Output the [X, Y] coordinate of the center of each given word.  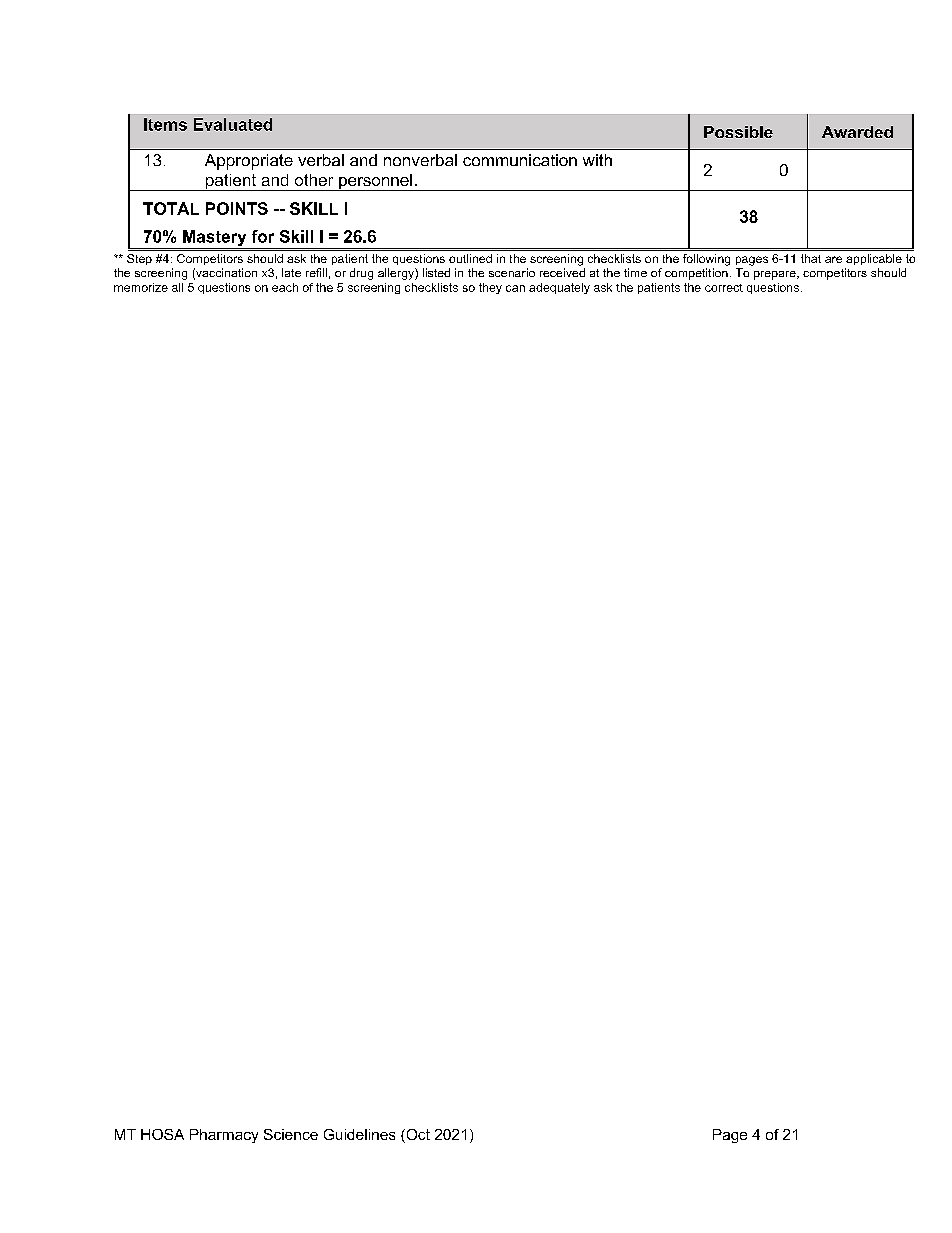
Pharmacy [224, 1136]
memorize [141, 287]
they [490, 288]
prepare [776, 275]
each [285, 287]
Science [291, 1134]
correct [724, 288]
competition [696, 274]
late [291, 272]
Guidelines [359, 1134]
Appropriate [249, 162]
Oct [417, 1136]
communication [520, 160]
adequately [559, 288]
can [515, 288]
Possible [738, 132]
